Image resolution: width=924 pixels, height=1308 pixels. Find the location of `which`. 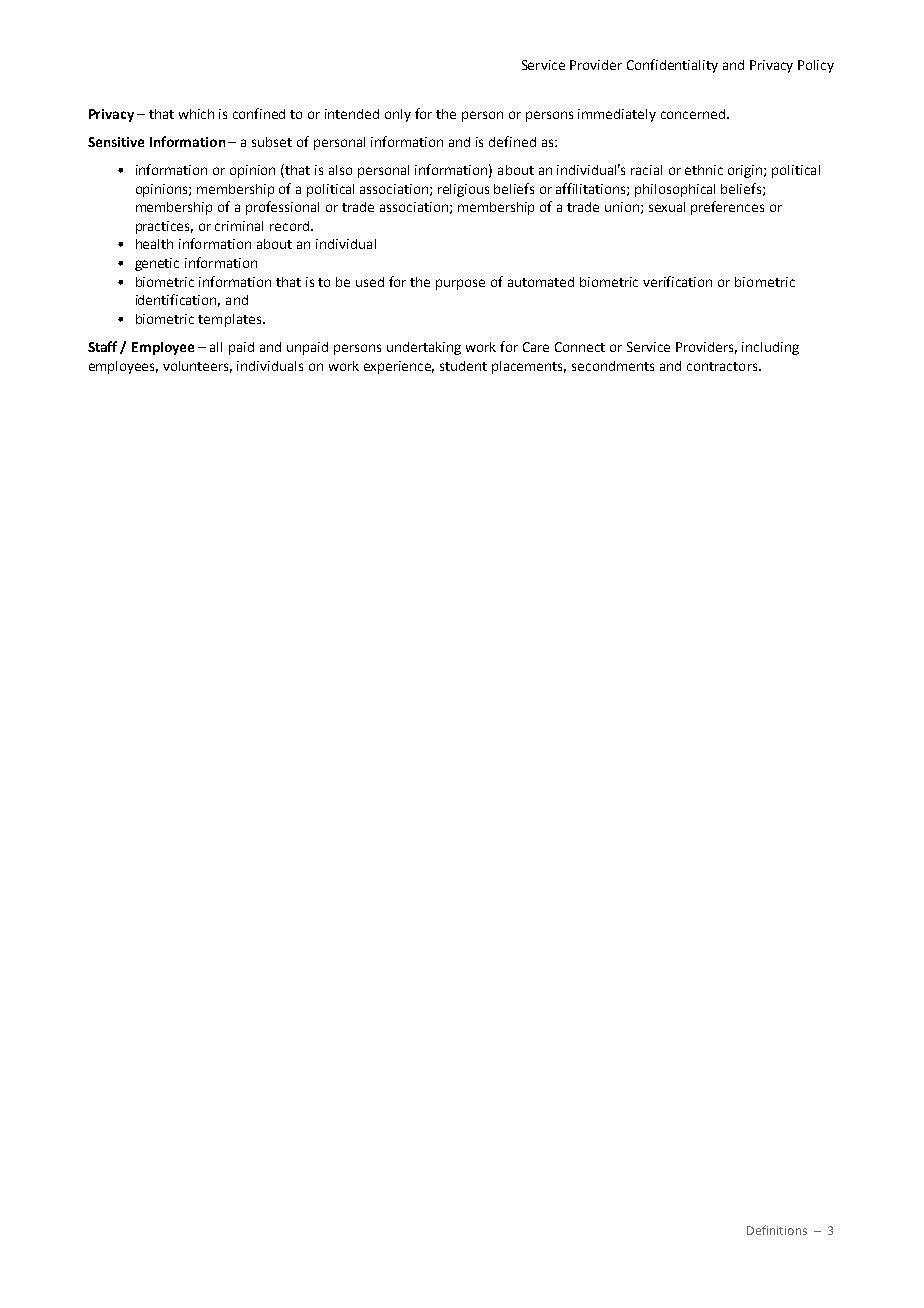

which is located at coordinates (196, 114).
